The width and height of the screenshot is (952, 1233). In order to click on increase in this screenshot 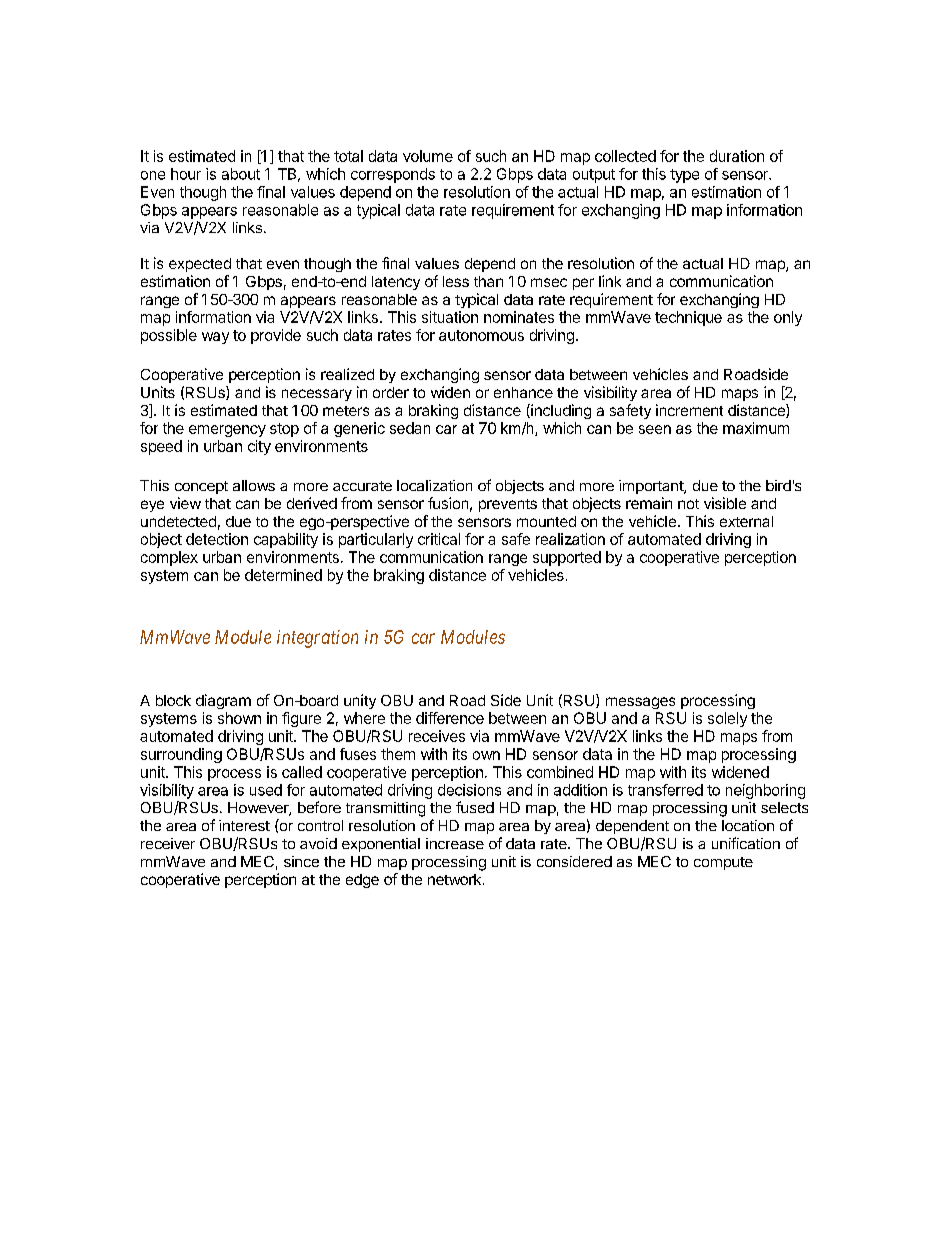, I will do `click(455, 843)`.
